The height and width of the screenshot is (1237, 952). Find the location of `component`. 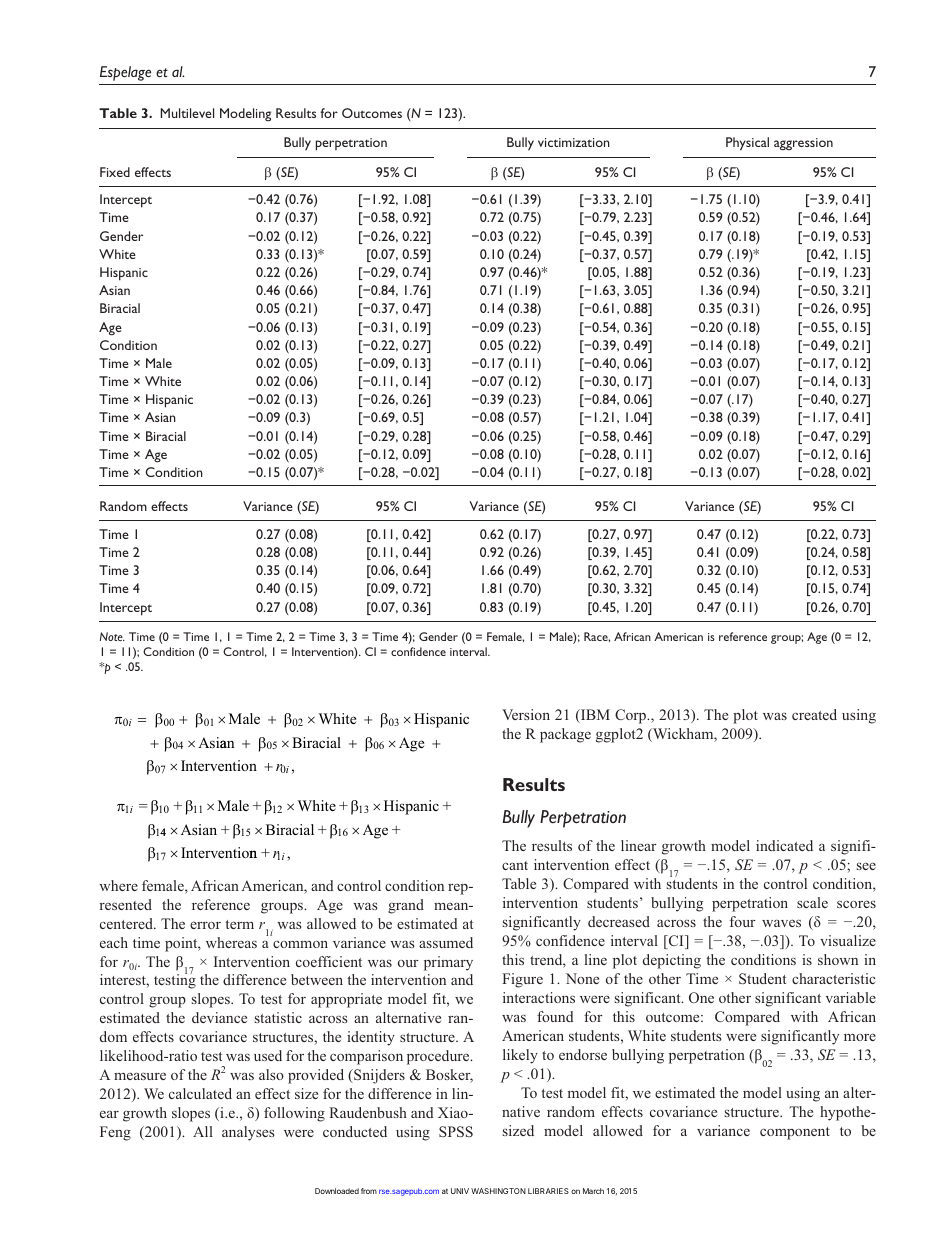

component is located at coordinates (795, 1133).
